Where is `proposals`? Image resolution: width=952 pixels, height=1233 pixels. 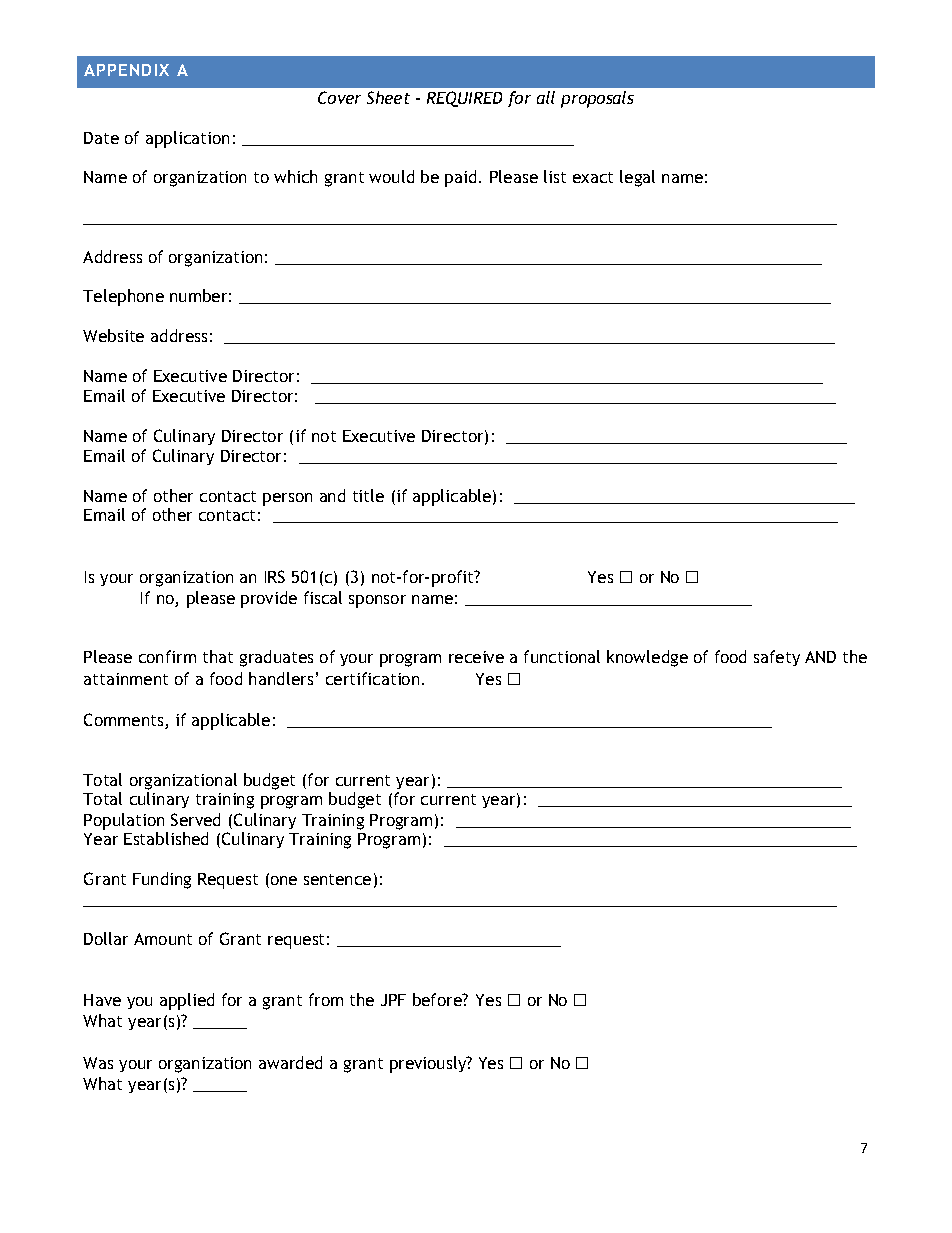
proposals is located at coordinates (597, 99).
